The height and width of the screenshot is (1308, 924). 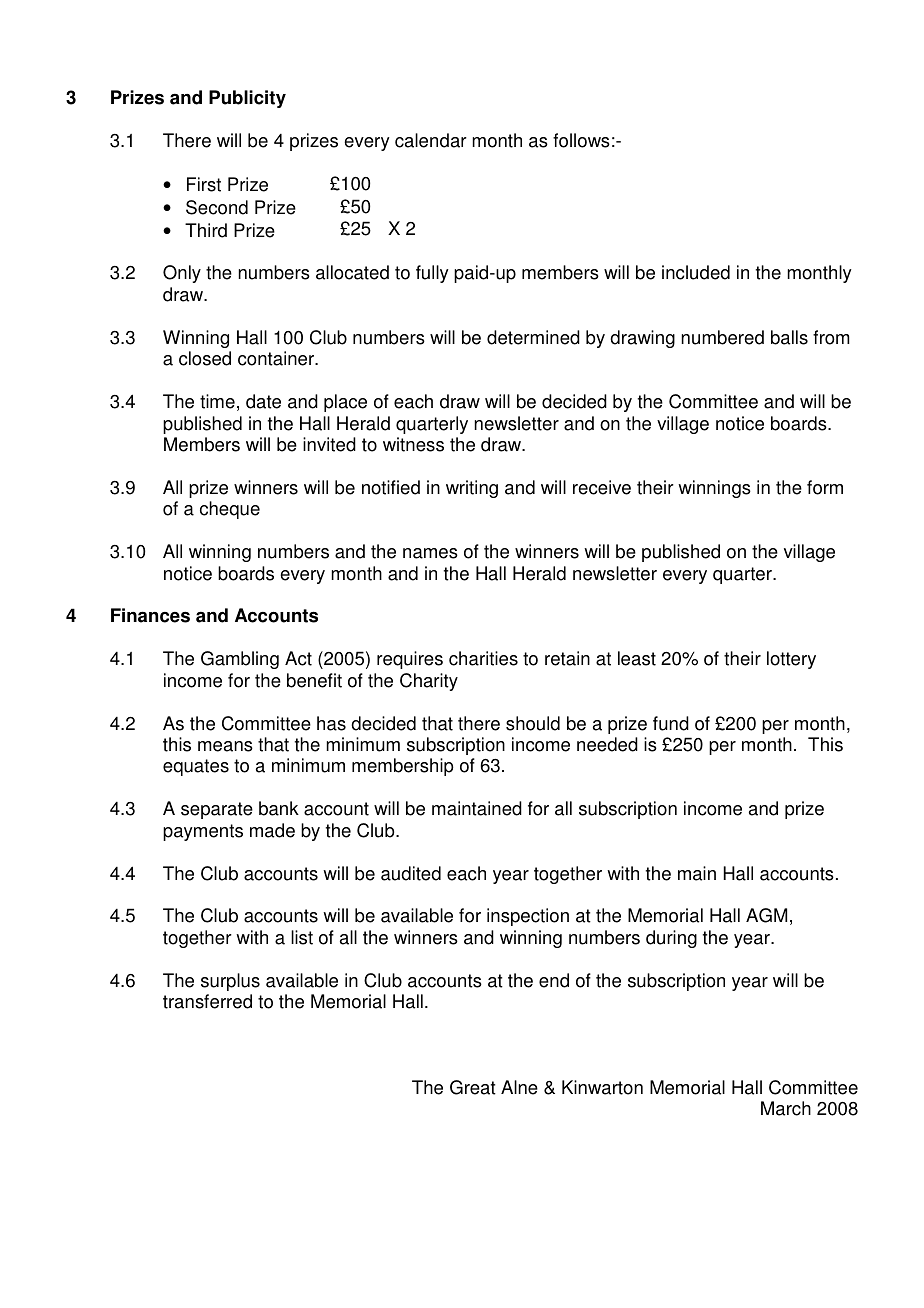 I want to click on Publicity, so click(x=247, y=99).
